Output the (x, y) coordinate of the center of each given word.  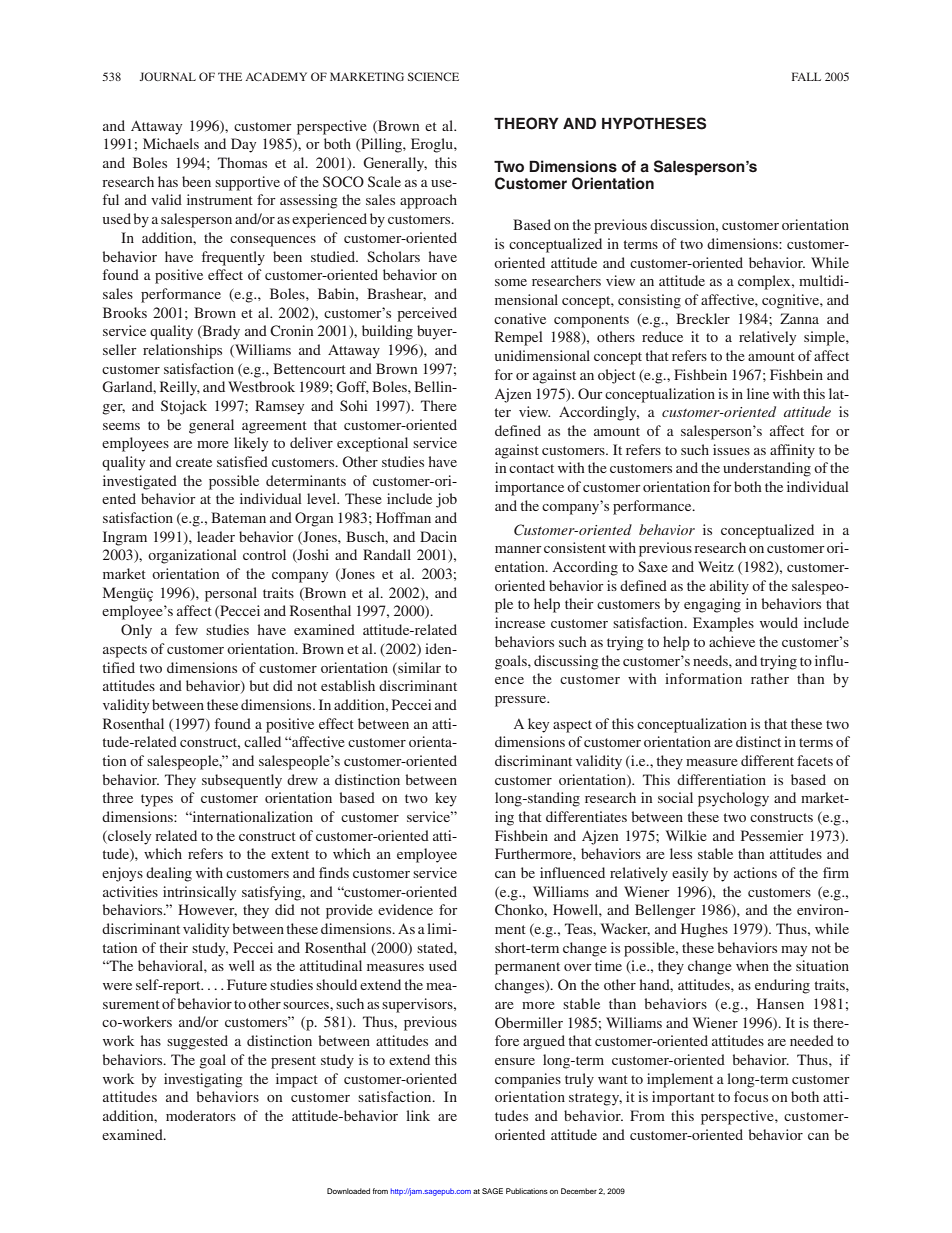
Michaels (171, 143)
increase (520, 622)
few (186, 629)
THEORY (526, 123)
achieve (732, 641)
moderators (201, 1115)
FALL (806, 76)
